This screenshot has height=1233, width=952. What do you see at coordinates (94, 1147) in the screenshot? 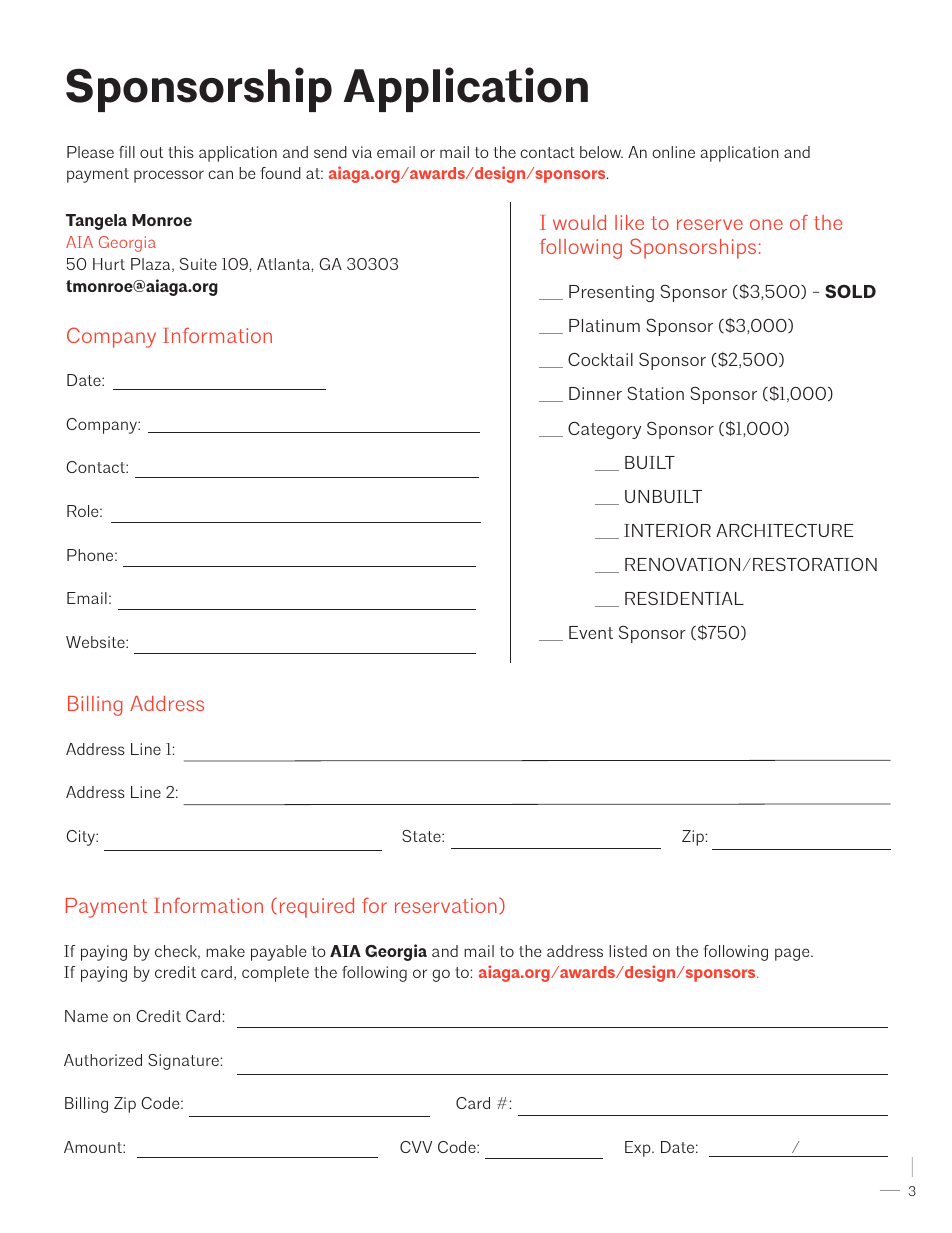
I see `Amount` at bounding box center [94, 1147].
